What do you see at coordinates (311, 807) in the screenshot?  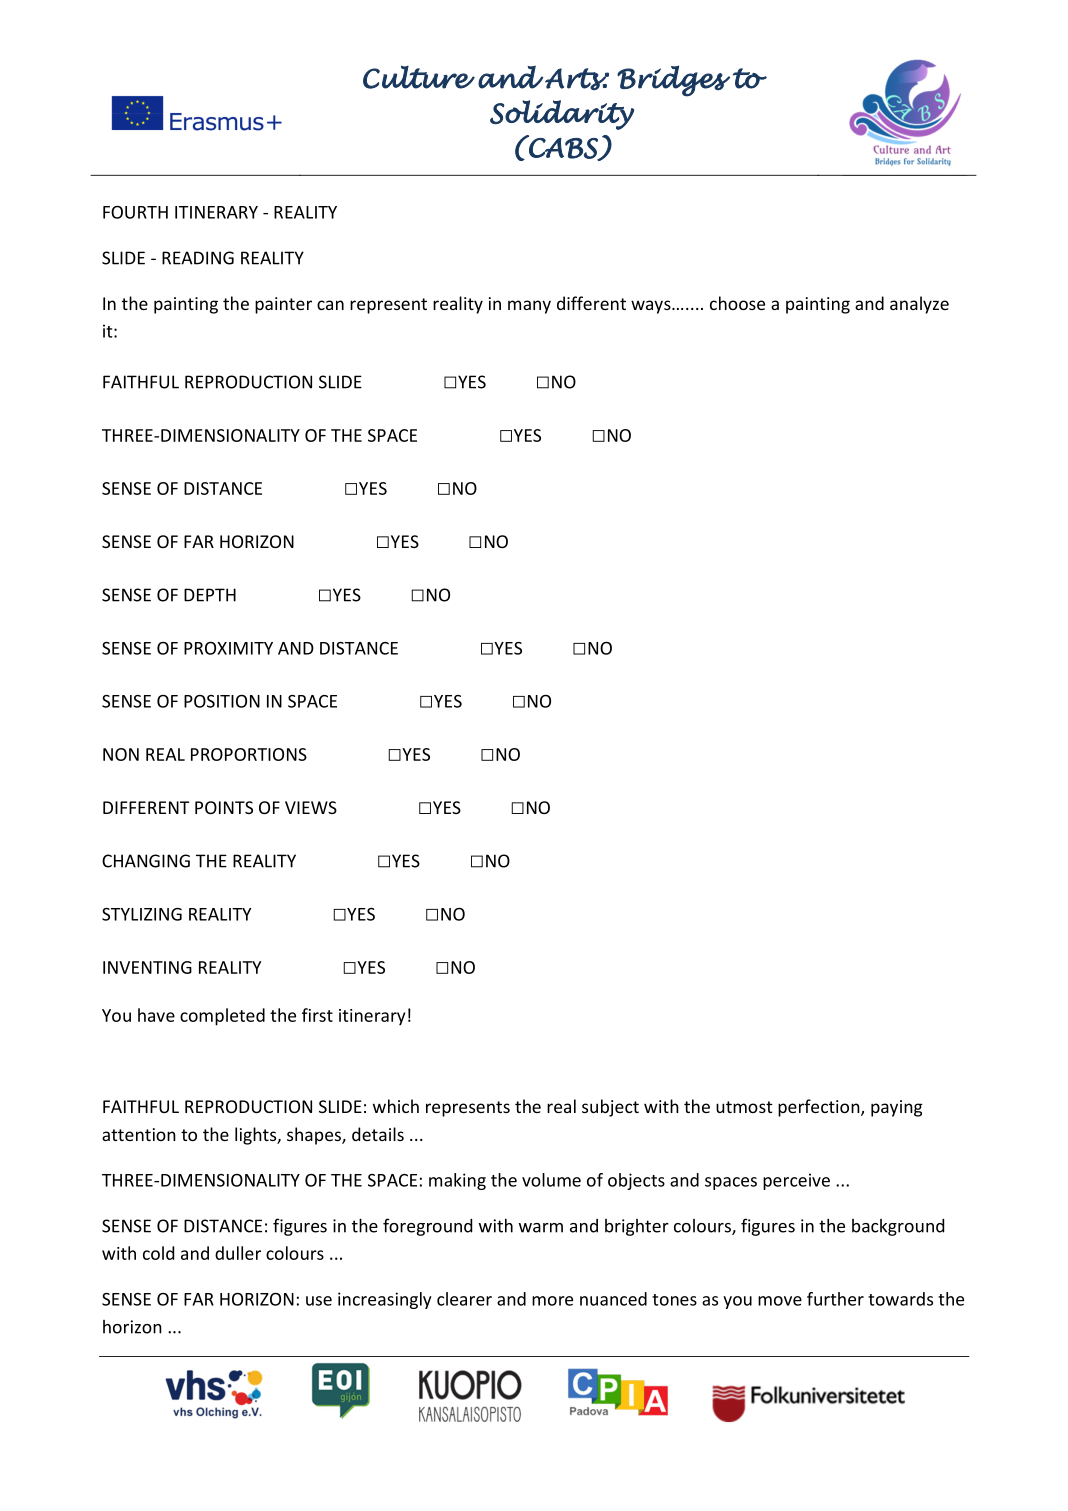 I see `VIEWS` at bounding box center [311, 807].
